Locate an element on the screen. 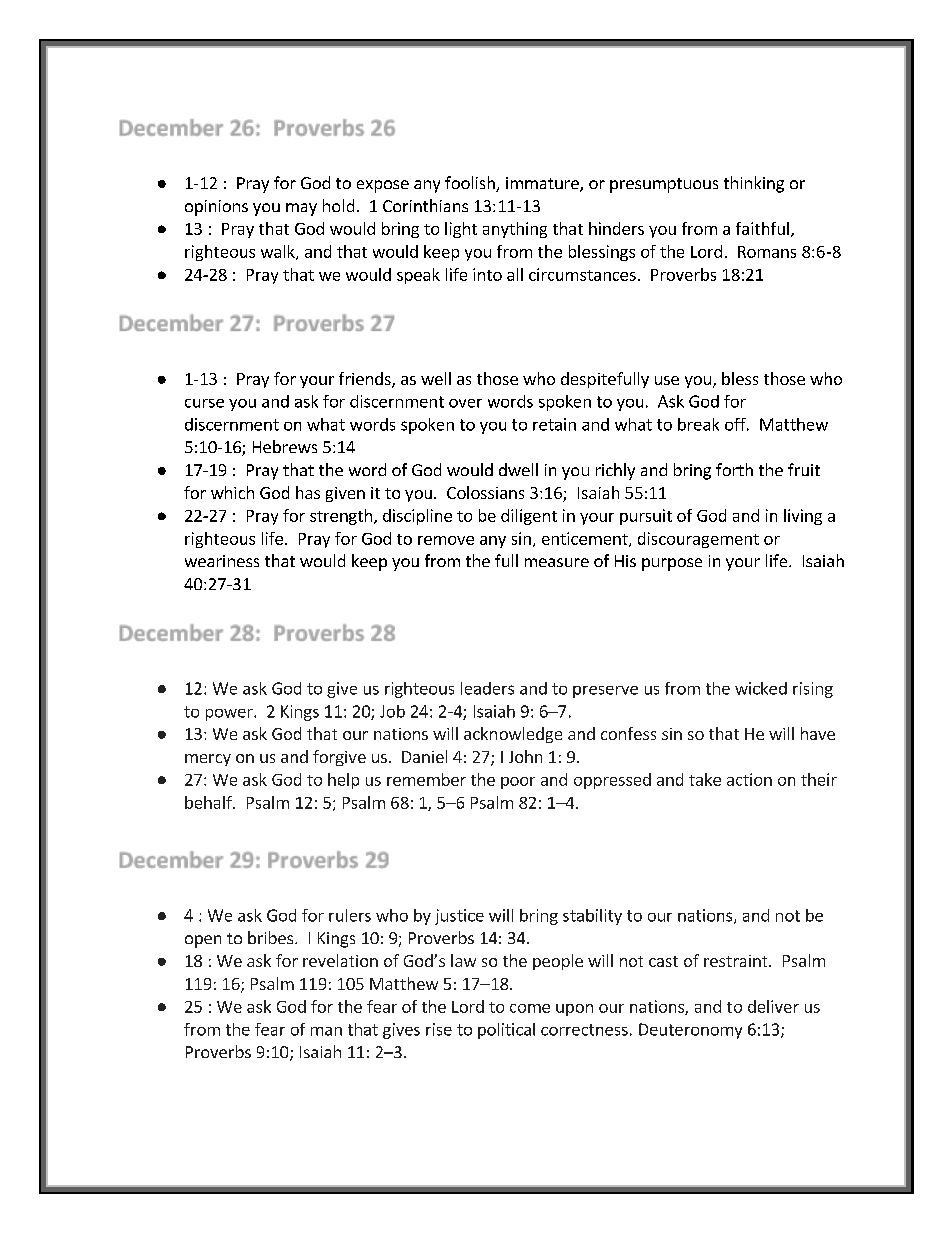  power is located at coordinates (230, 715).
